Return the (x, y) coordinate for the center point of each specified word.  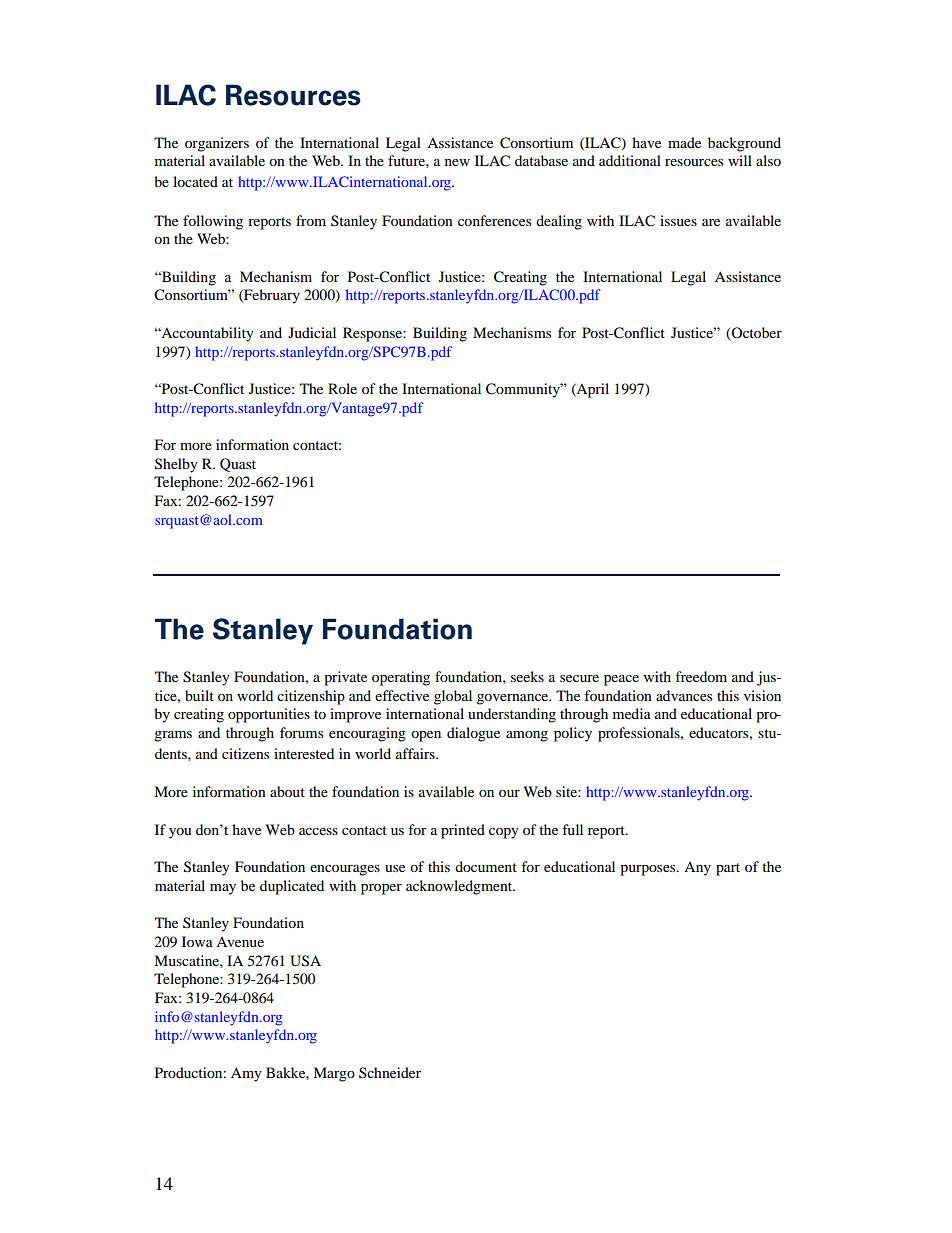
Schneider (390, 1072)
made (684, 142)
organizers (217, 144)
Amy (246, 1074)
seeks (527, 676)
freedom (701, 676)
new (457, 162)
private (345, 678)
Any (697, 869)
